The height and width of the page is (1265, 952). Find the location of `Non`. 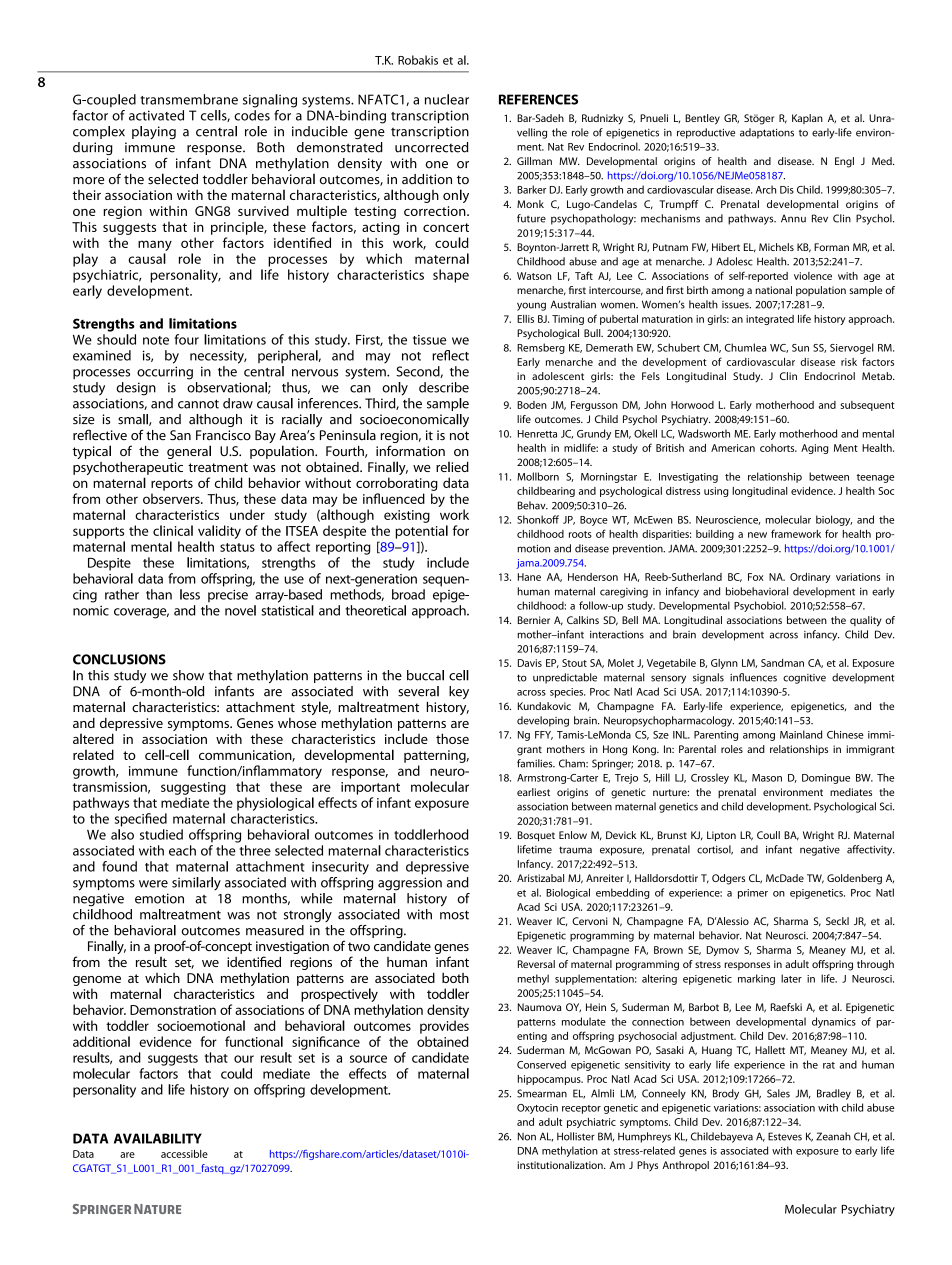

Non is located at coordinates (527, 1136).
